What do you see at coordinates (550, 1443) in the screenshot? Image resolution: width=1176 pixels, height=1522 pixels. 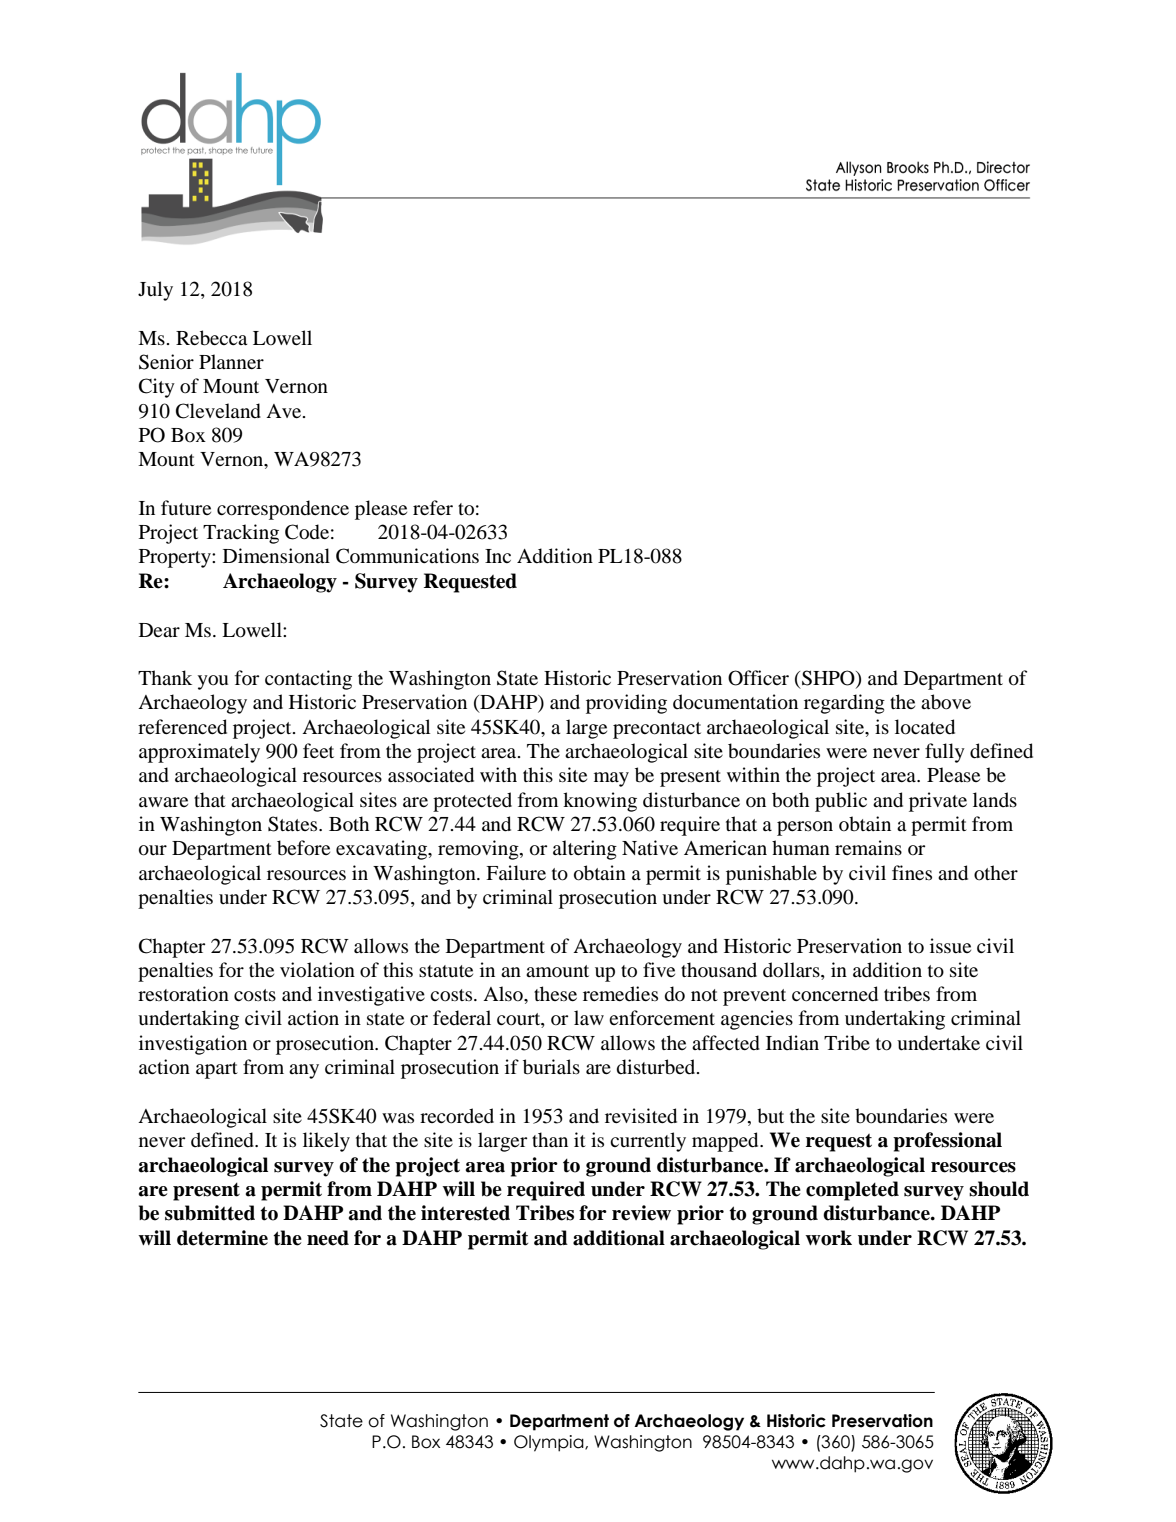 I see `Olympia` at bounding box center [550, 1443].
